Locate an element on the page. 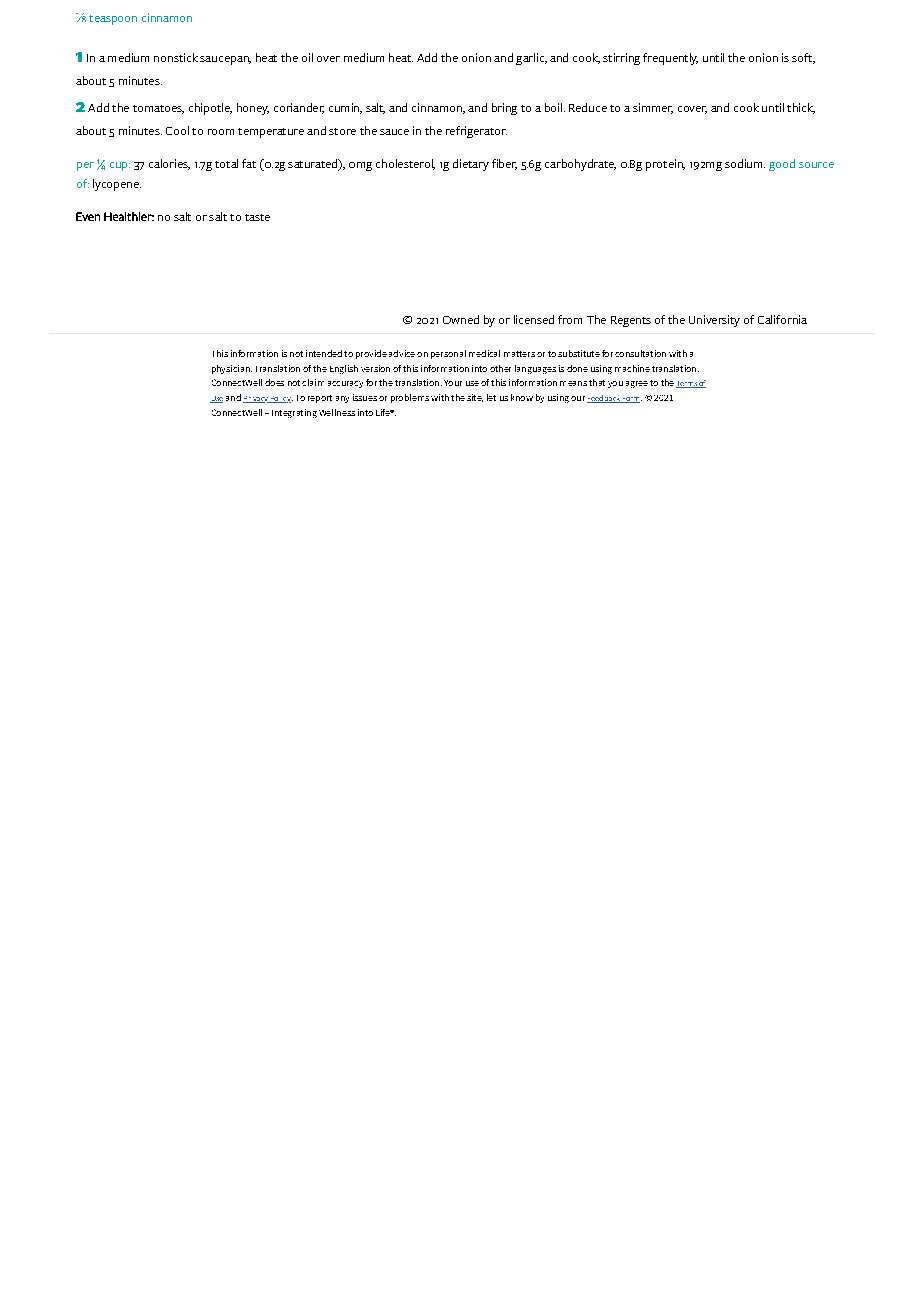  nonstick is located at coordinates (176, 57).
